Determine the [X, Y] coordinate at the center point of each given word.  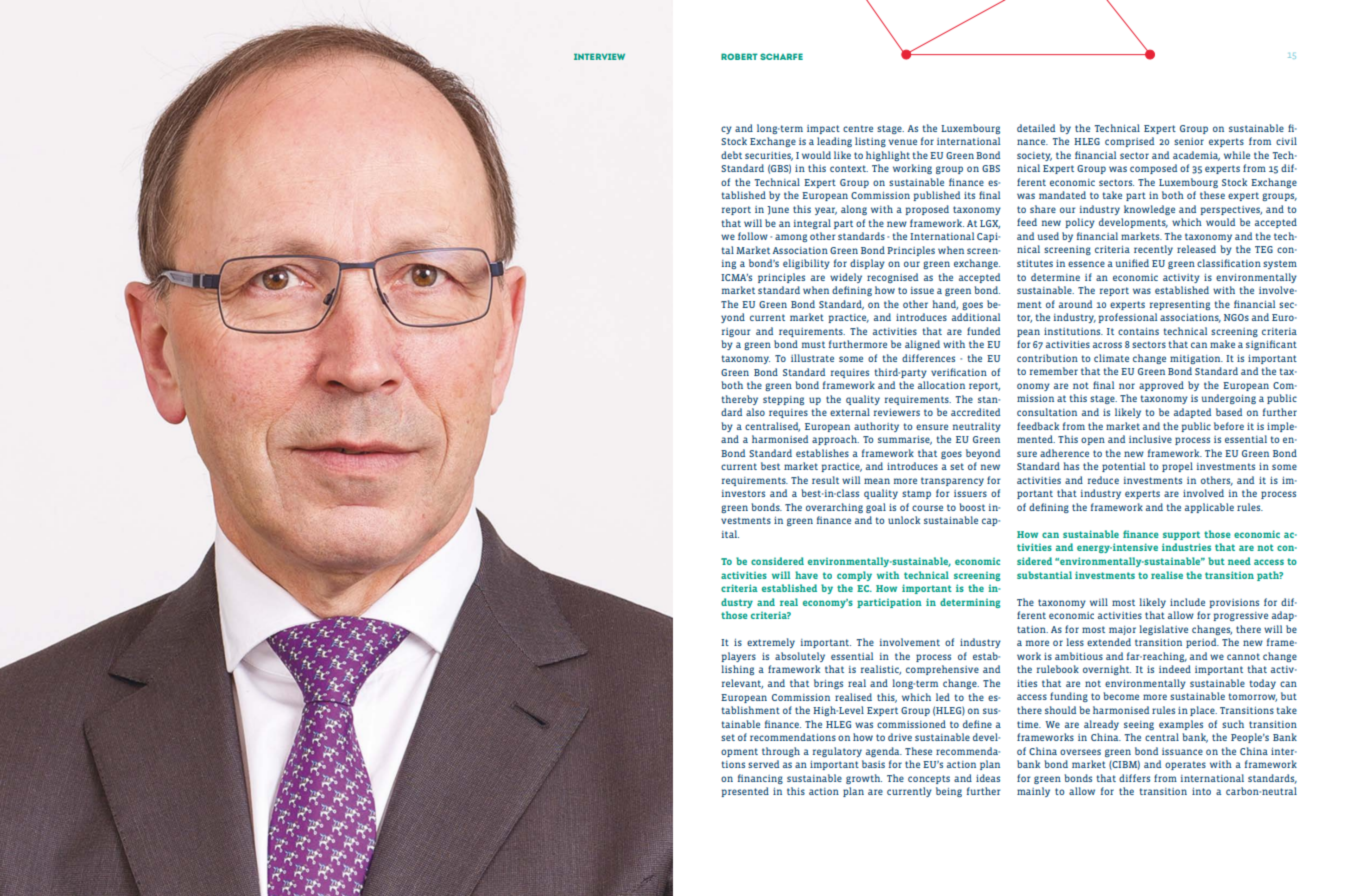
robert [739, 56]
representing [1180, 305]
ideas [988, 778]
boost [972, 507]
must [813, 344]
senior [1189, 141]
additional [976, 317]
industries [1186, 547]
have [806, 575]
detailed [1036, 128]
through [781, 752]
